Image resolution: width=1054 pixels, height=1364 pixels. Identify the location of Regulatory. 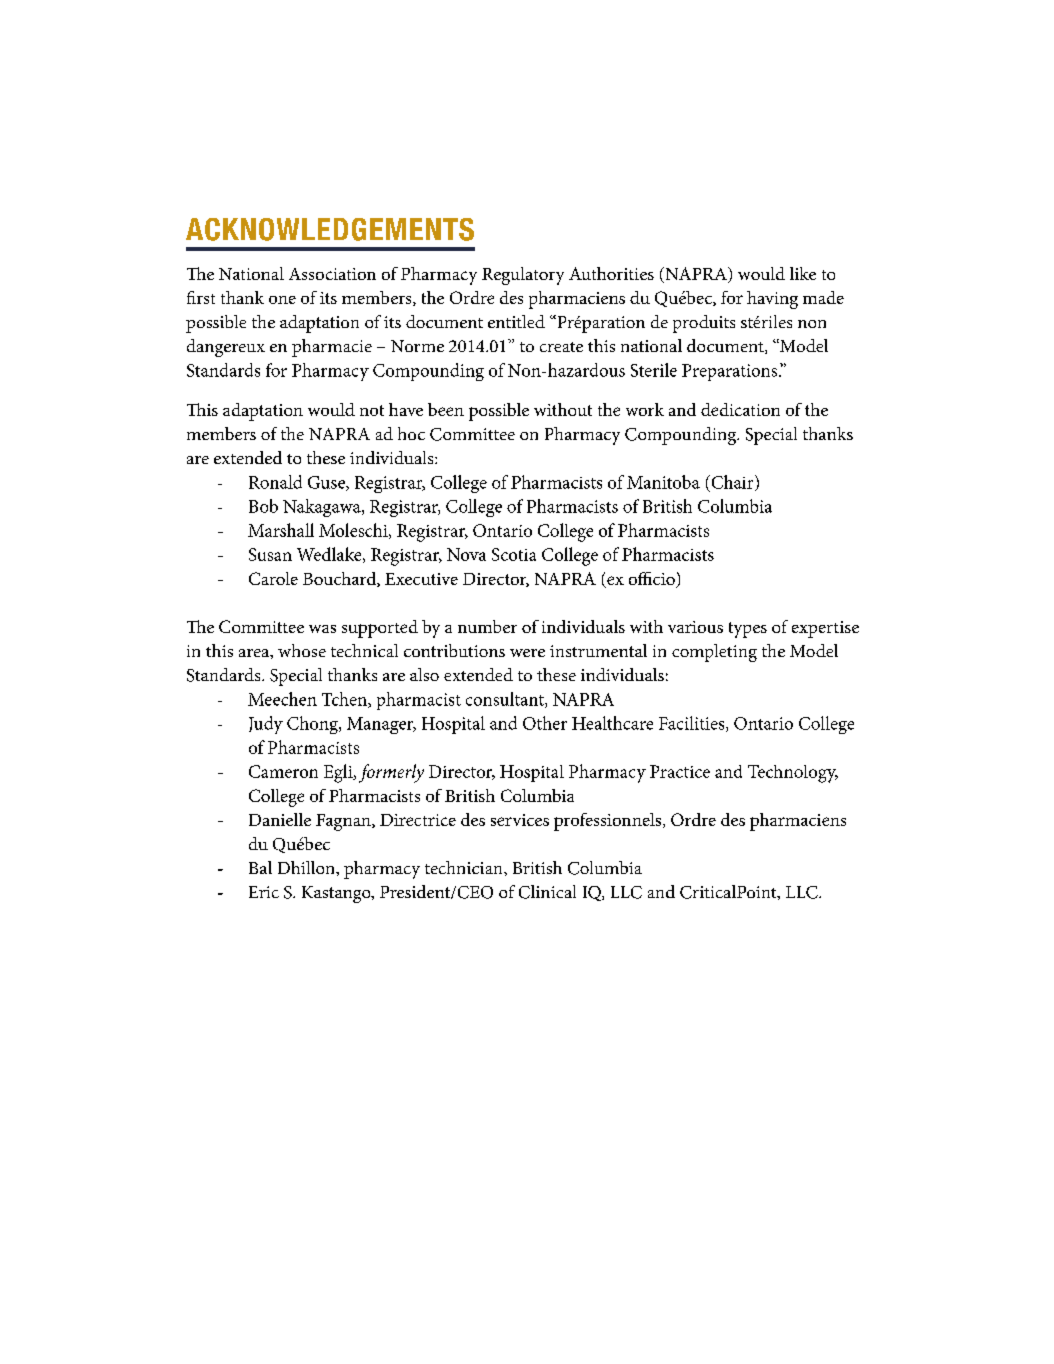
(523, 276).
